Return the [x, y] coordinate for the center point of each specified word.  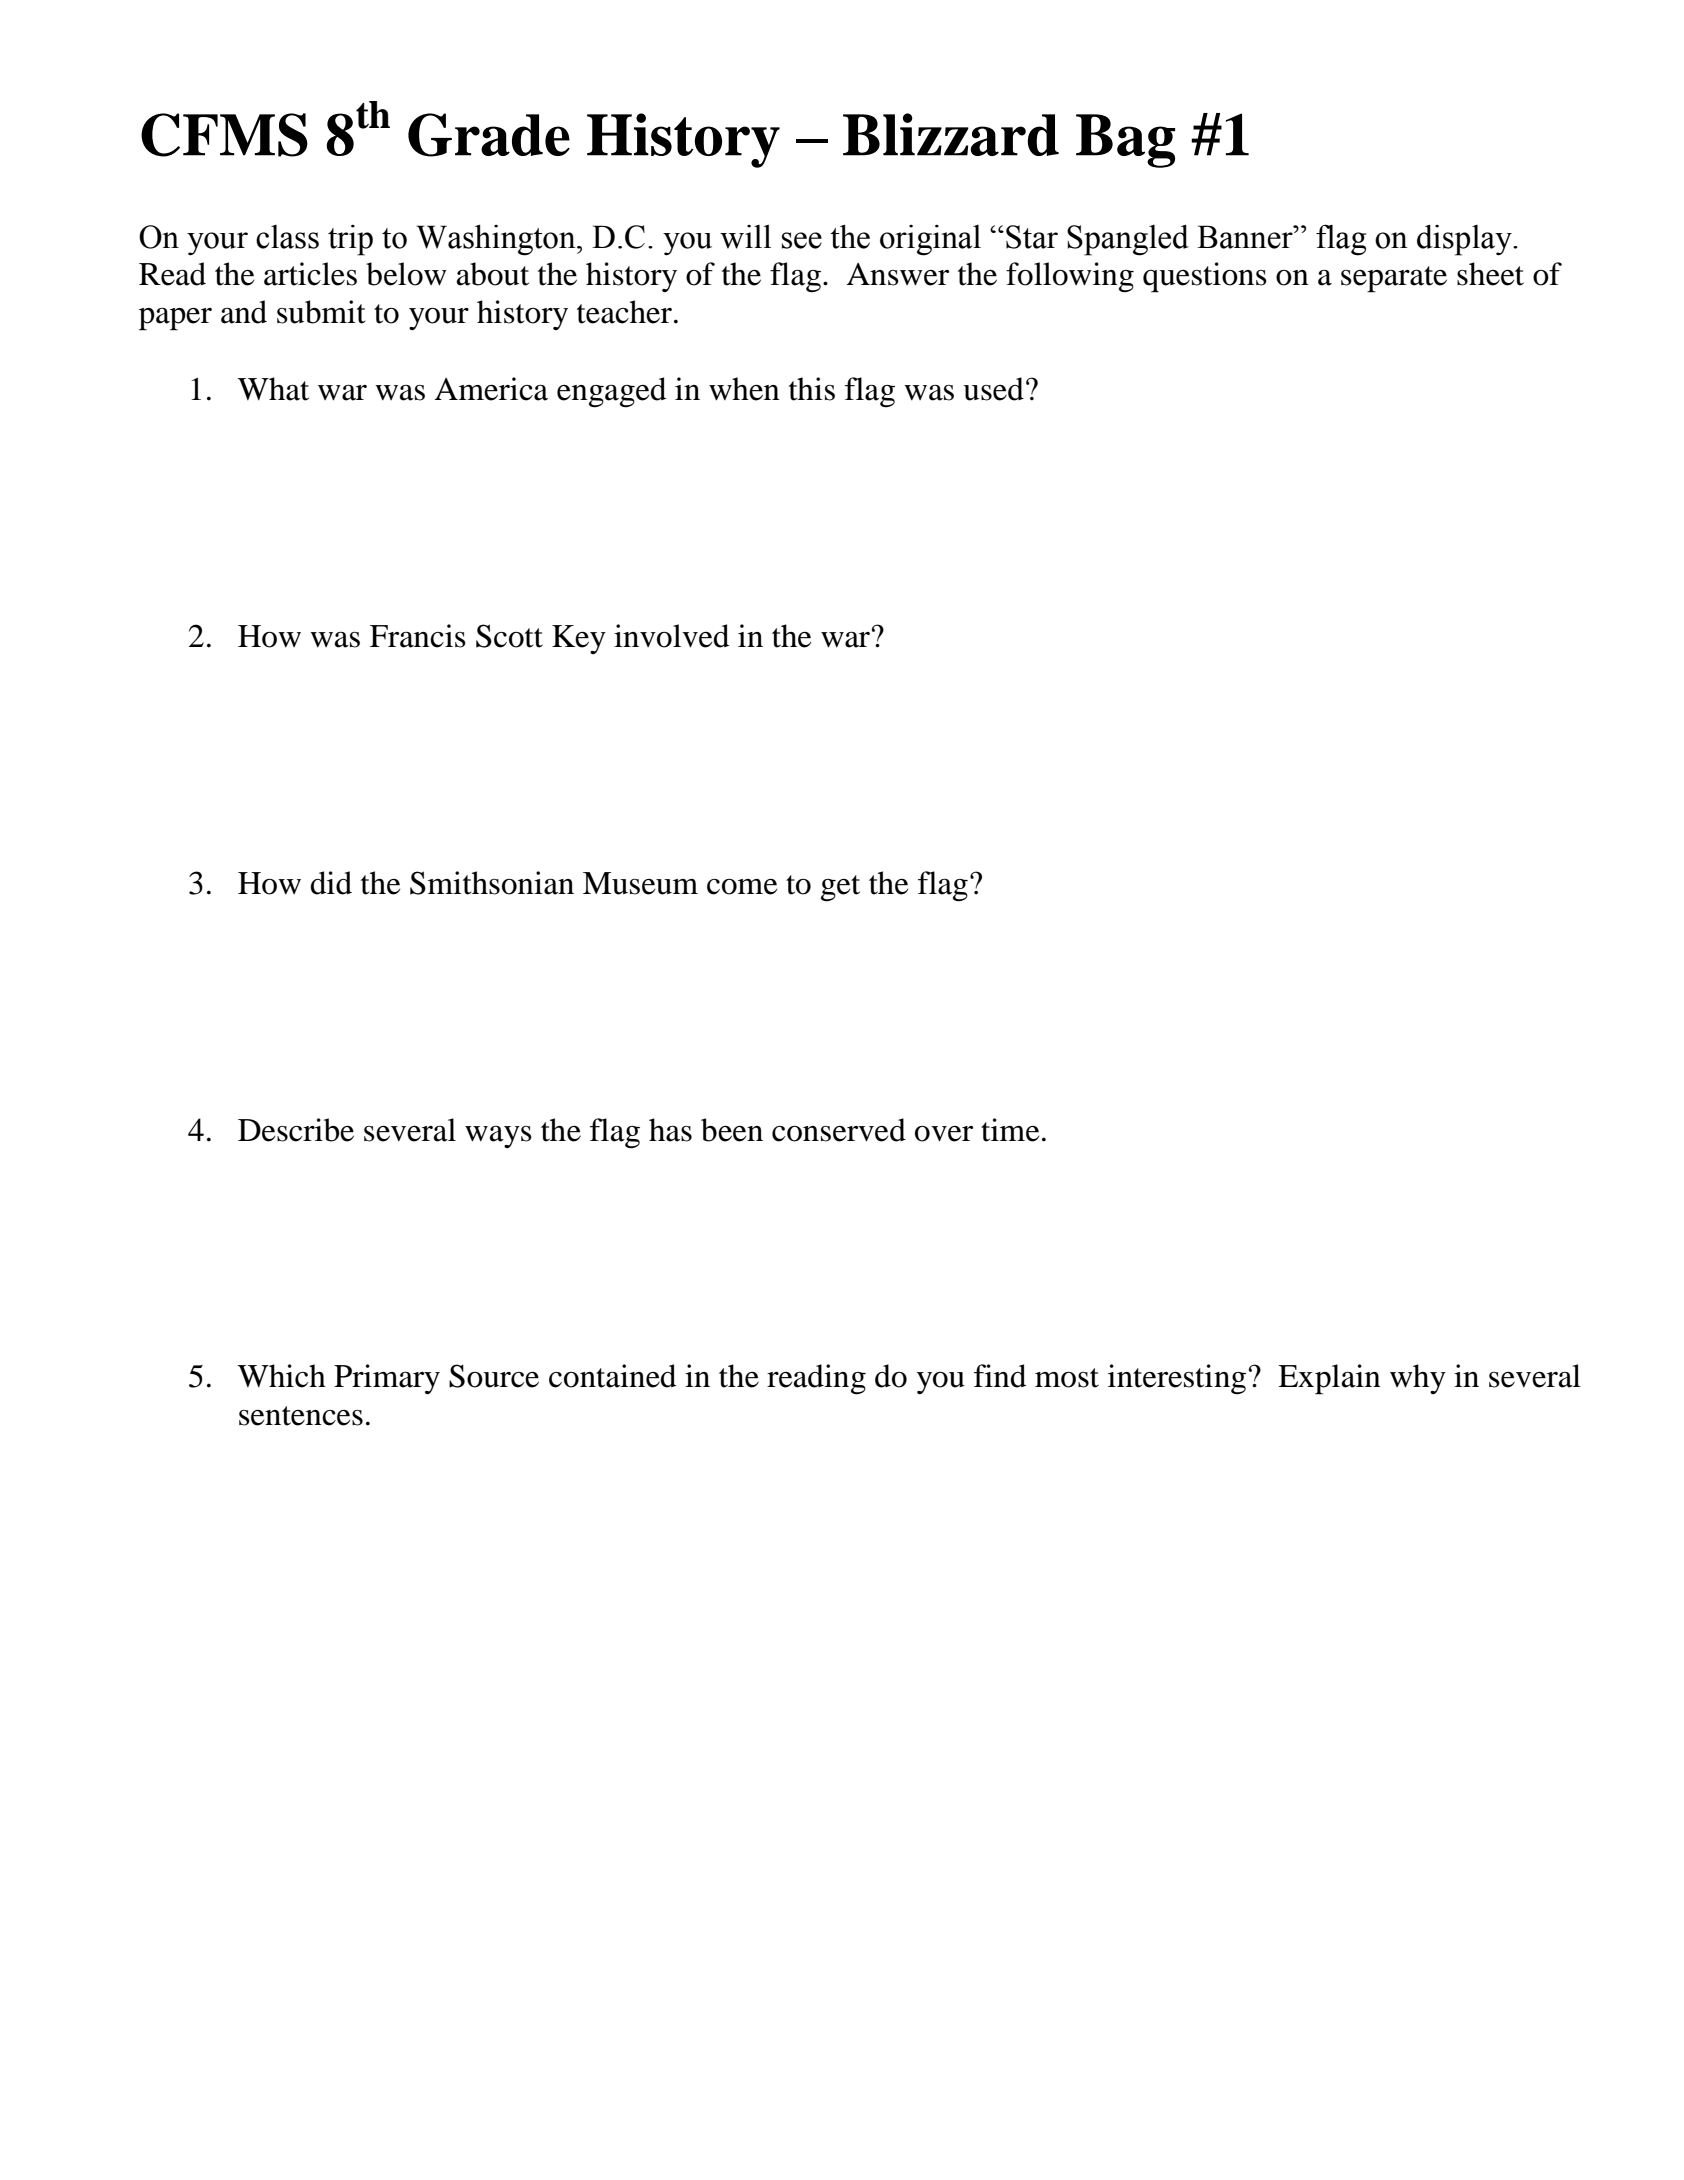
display [1465, 240]
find [1000, 1376]
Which [282, 1376]
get [840, 888]
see [802, 240]
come [742, 887]
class [287, 237]
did [331, 883]
